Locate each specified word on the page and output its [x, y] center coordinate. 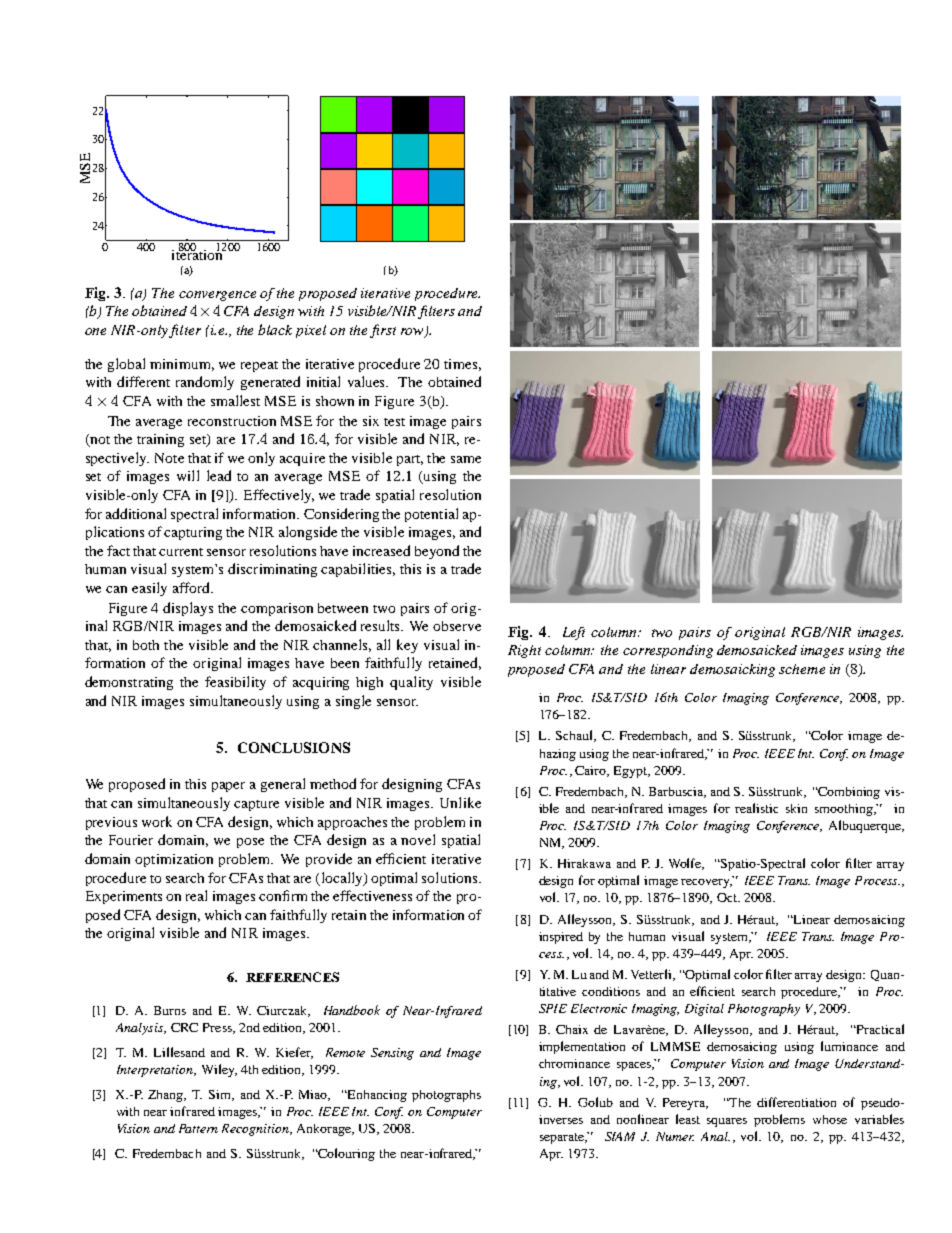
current [181, 552]
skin [796, 808]
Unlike [460, 802]
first [383, 331]
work [157, 821]
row [413, 333]
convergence [217, 296]
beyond [437, 552]
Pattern [198, 1128]
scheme [802, 669]
